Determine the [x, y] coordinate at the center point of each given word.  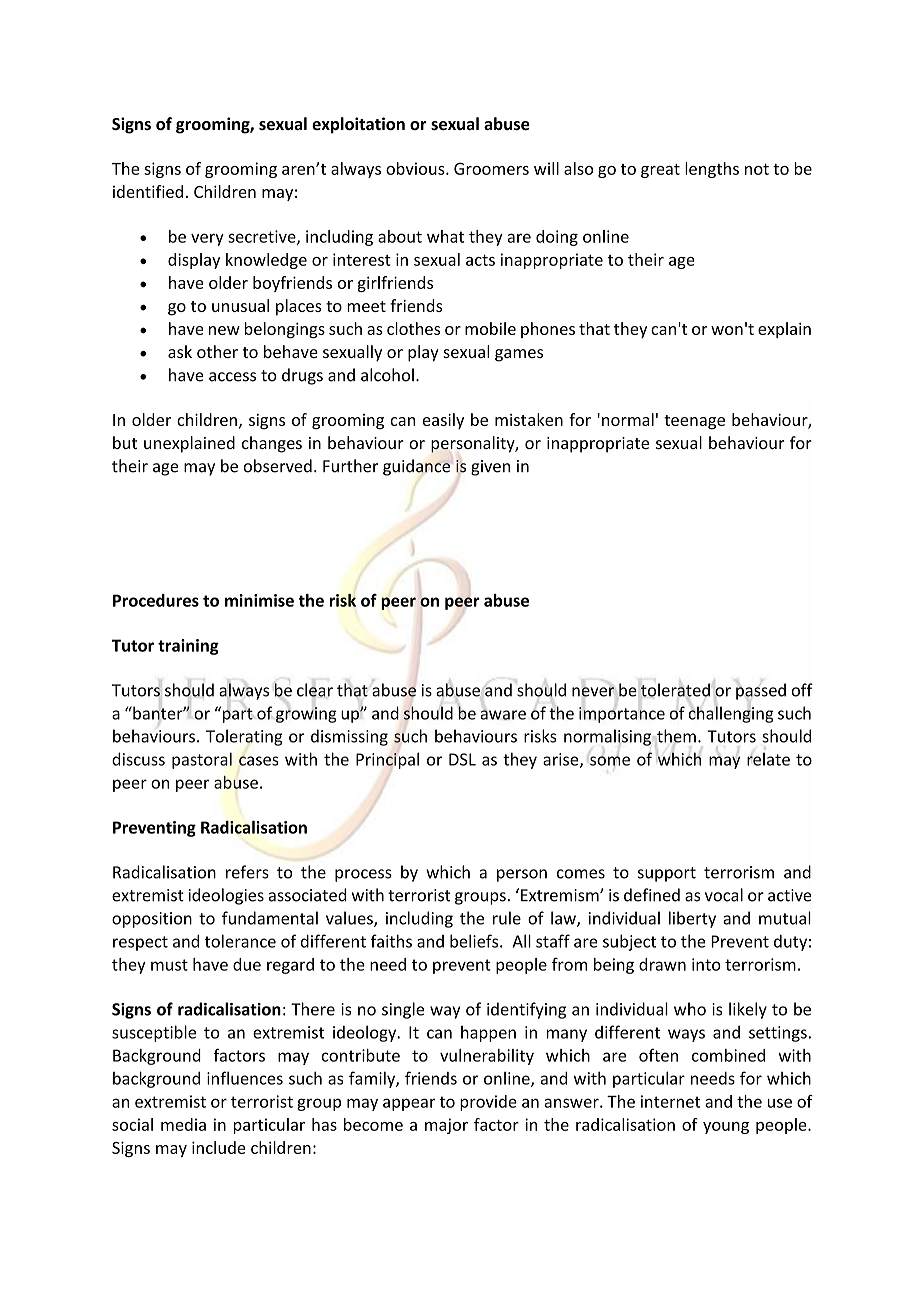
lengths [712, 170]
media [183, 1124]
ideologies [226, 896]
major [446, 1126]
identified [148, 191]
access [232, 377]
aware [503, 715]
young [726, 1128]
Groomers [491, 168]
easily [443, 421]
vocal [724, 895]
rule [507, 918]
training [188, 647]
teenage [694, 422]
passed [761, 691]
